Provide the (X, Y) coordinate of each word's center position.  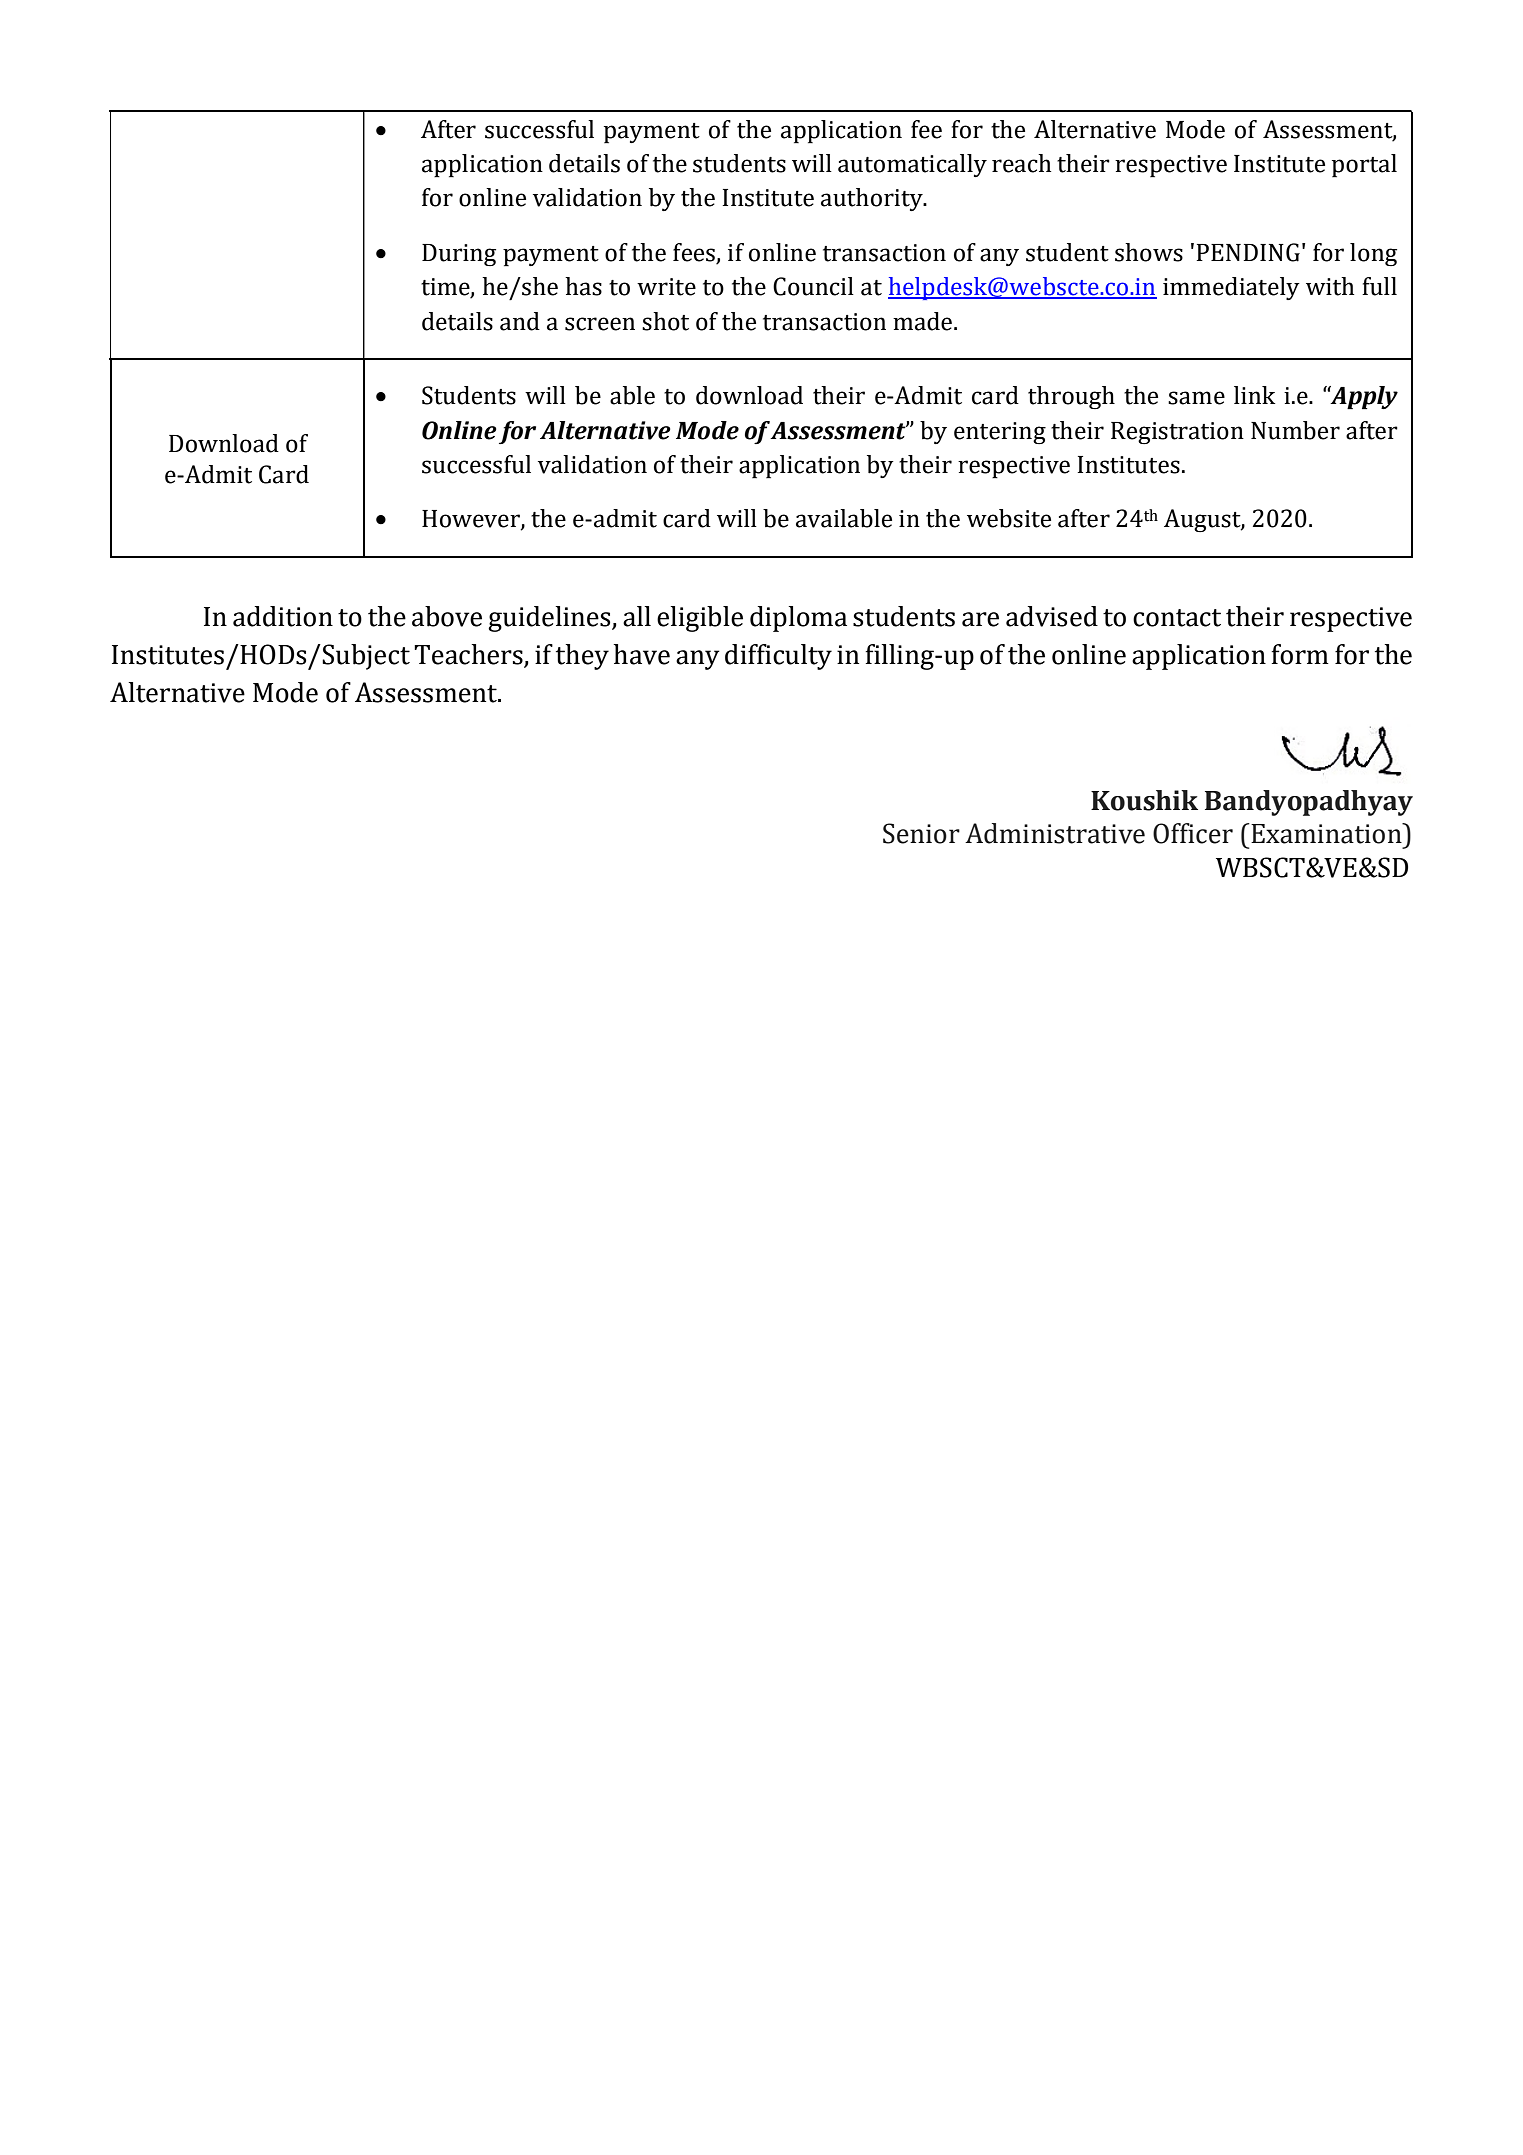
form (1300, 654)
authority (873, 199)
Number (1295, 430)
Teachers (468, 654)
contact (1177, 618)
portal (1364, 166)
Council (813, 286)
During (459, 255)
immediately (1231, 288)
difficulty (778, 657)
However (472, 520)
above (447, 616)
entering (1000, 433)
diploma (798, 619)
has (583, 286)
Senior (921, 833)
